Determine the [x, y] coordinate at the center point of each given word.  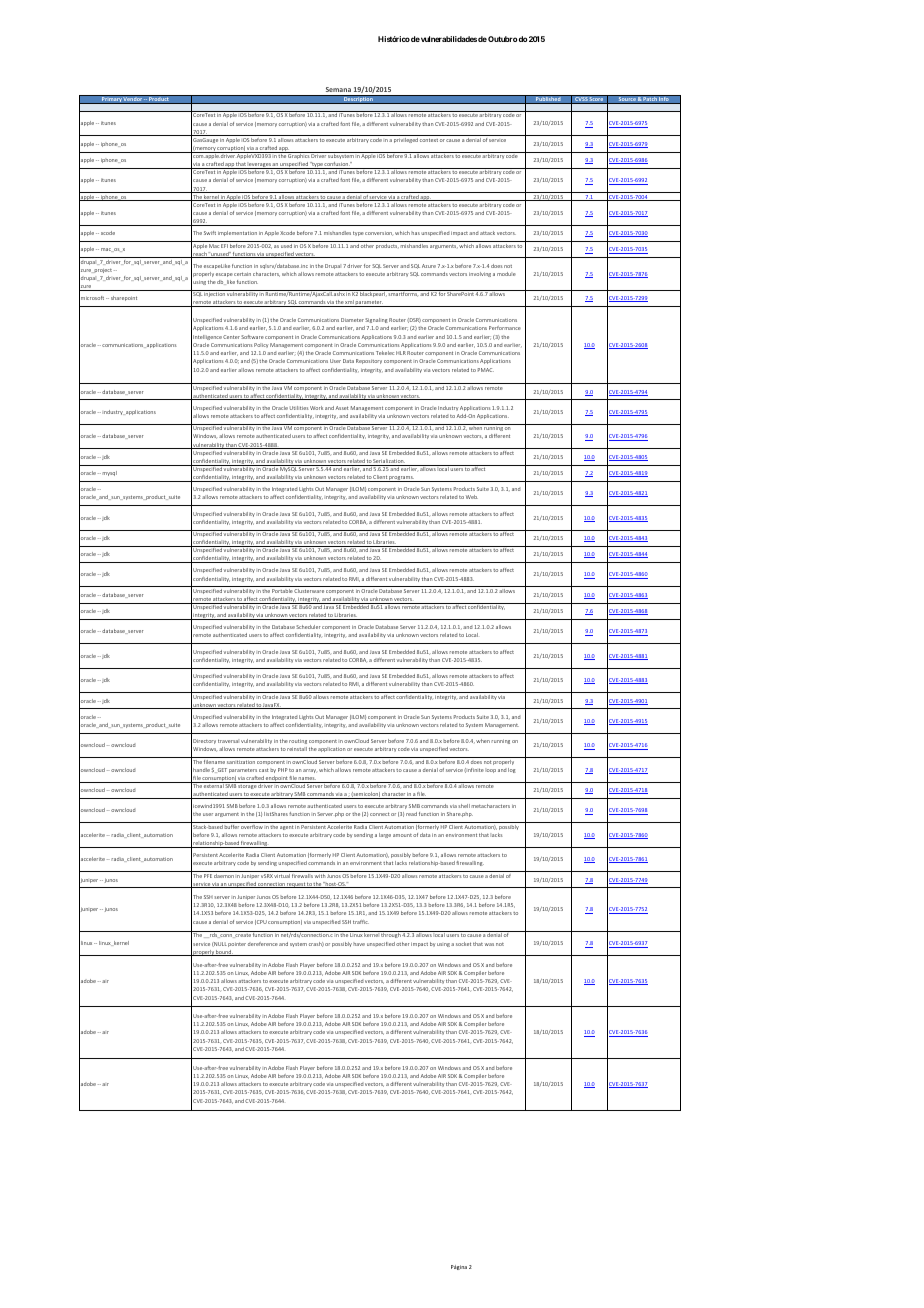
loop [490, 770]
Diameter [352, 320]
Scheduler [308, 627]
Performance [505, 328]
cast [263, 770]
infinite [474, 770]
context [429, 140]
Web [472, 497]
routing [298, 741]
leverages [259, 165]
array [310, 771]
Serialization [389, 462]
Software [252, 337]
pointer [237, 945]
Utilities [299, 408]
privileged [406, 140]
